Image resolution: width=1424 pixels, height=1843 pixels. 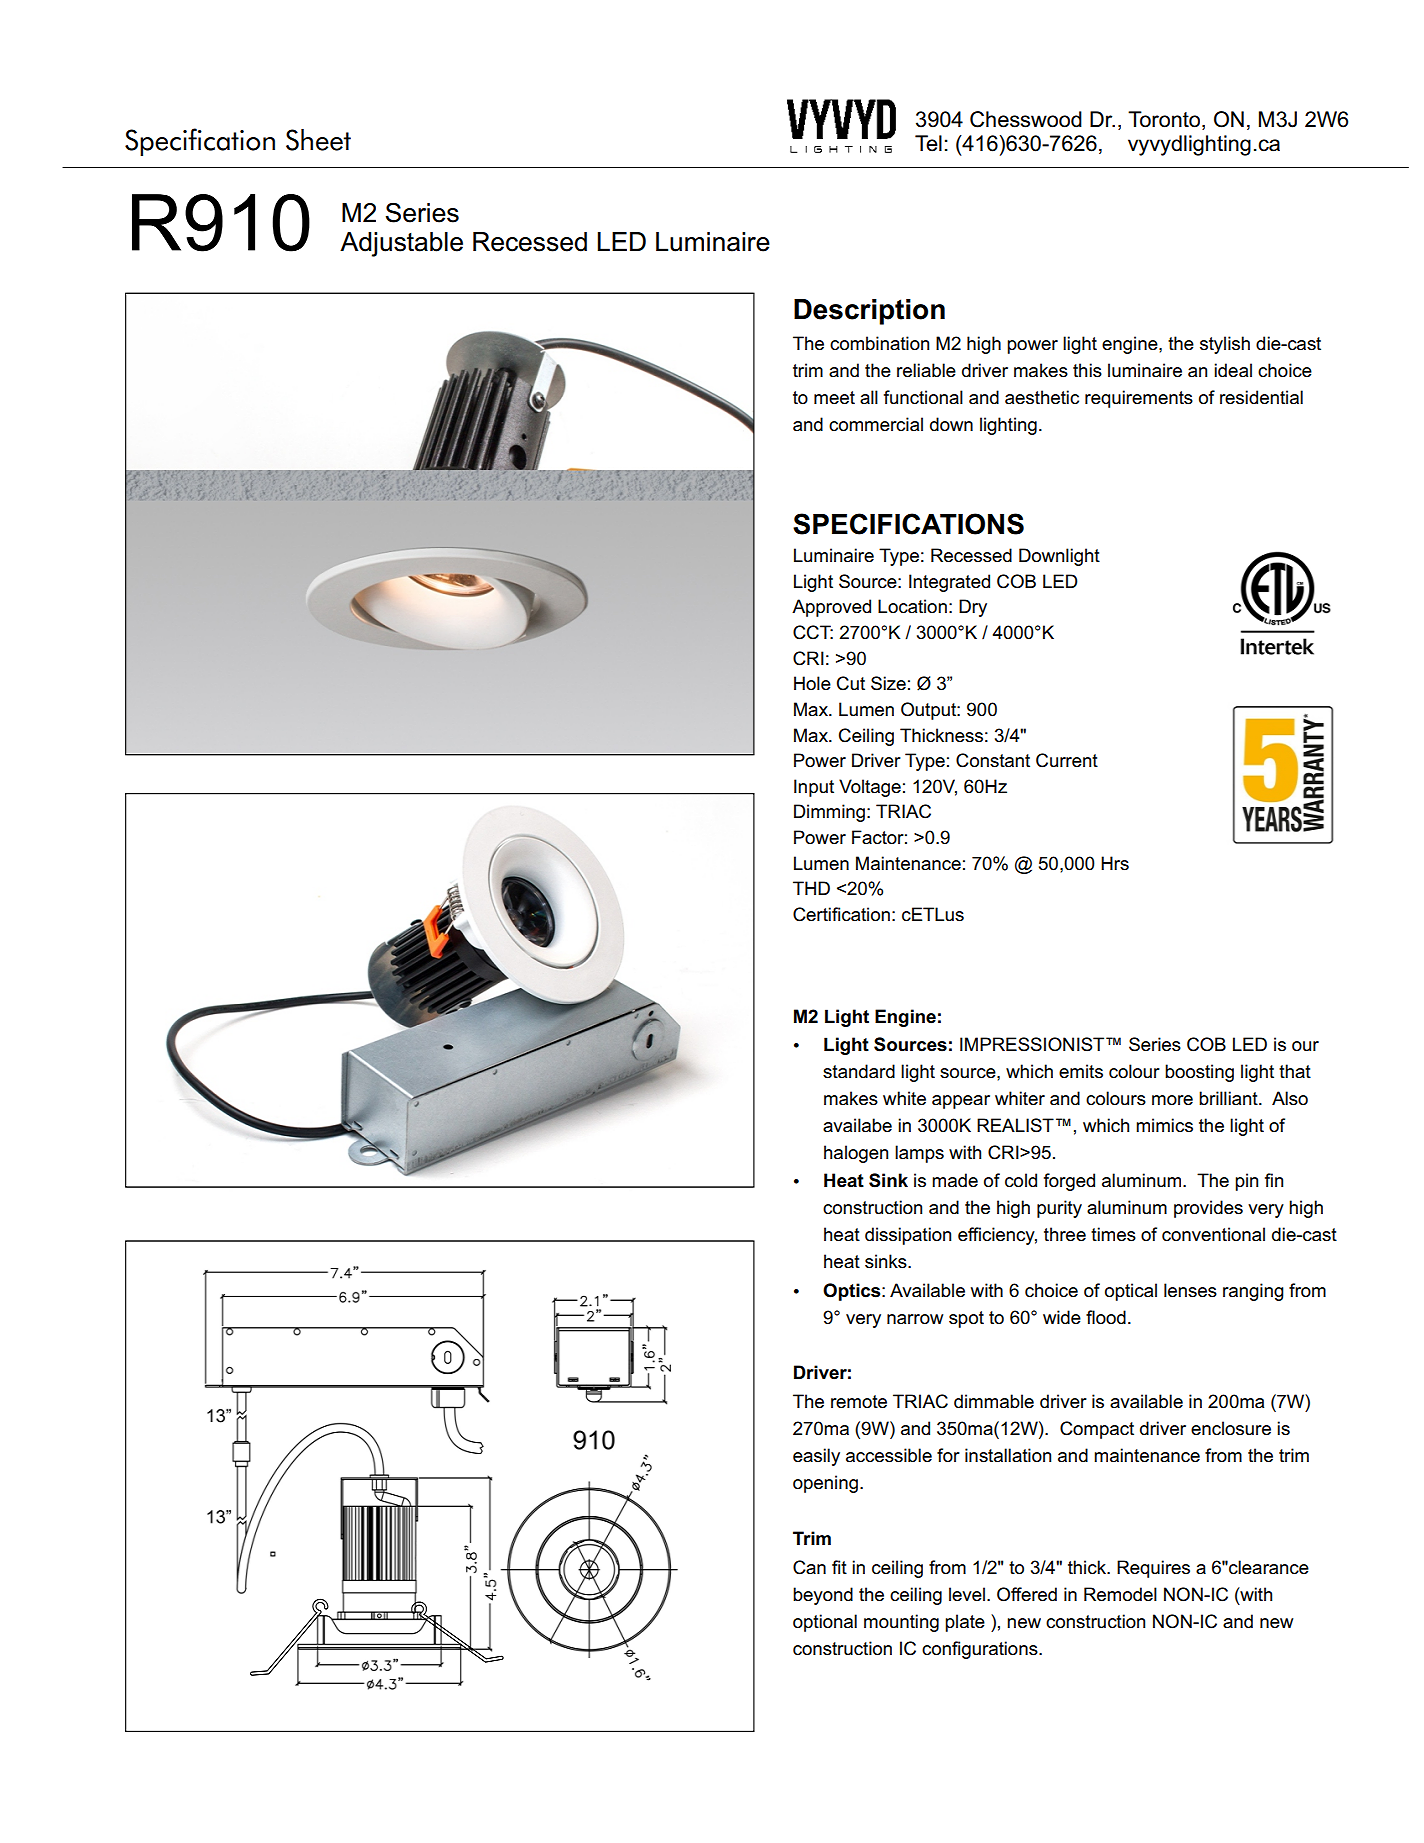 I want to click on halogen, so click(x=856, y=1154).
